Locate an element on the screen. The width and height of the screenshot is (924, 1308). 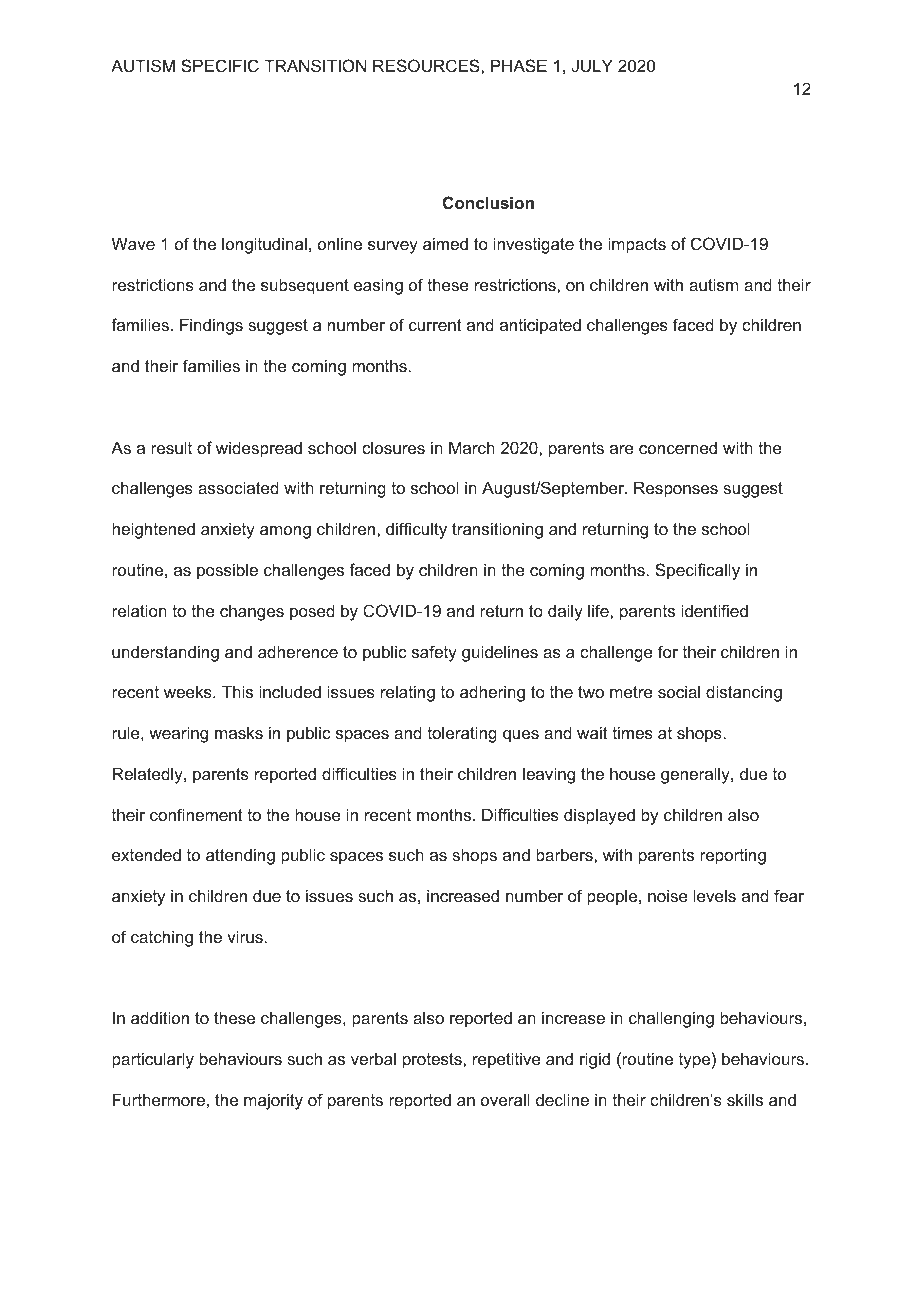
Findings is located at coordinates (211, 326).
